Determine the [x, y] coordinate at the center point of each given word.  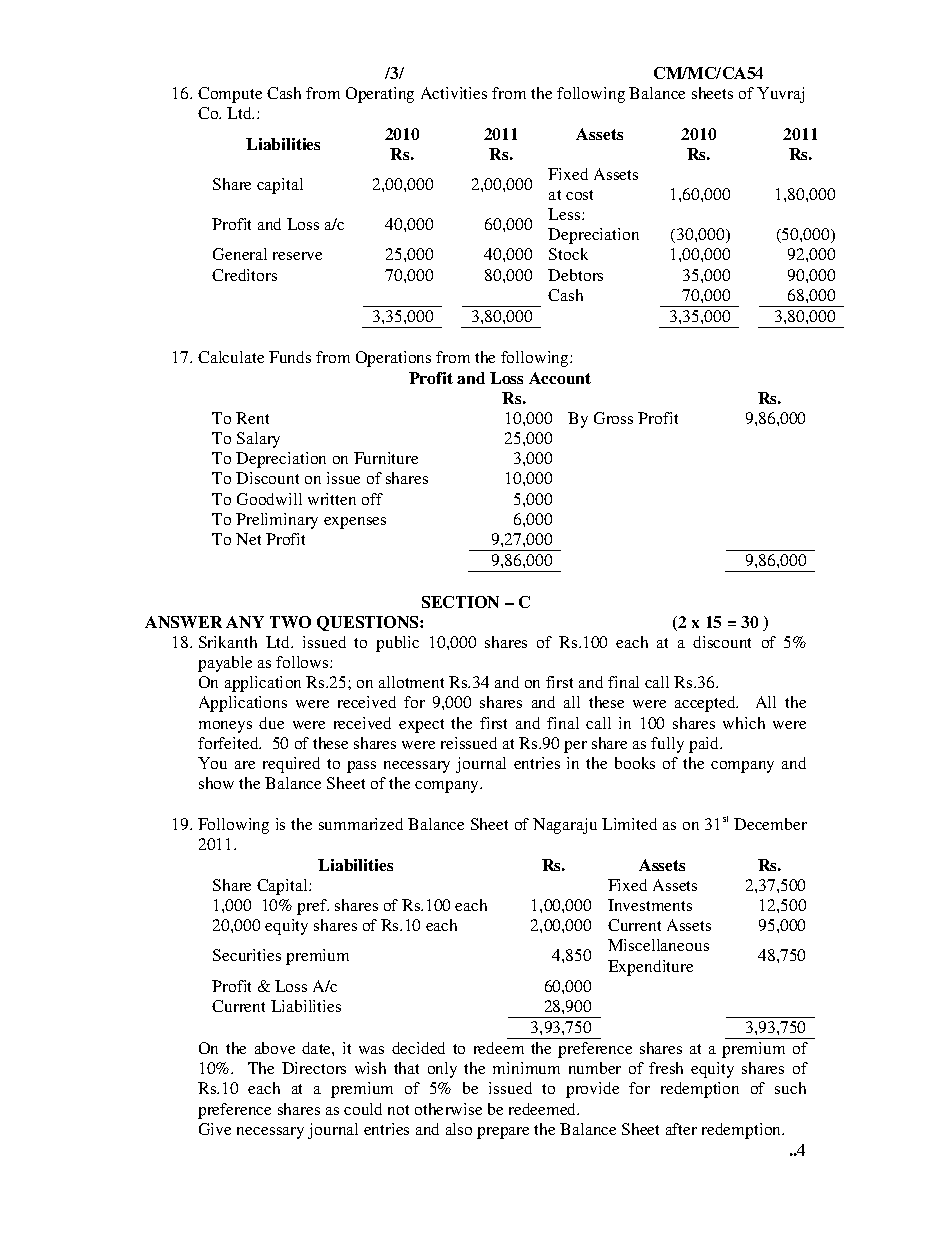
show [216, 783]
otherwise [448, 1109]
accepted [706, 704]
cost [579, 195]
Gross [613, 418]
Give [215, 1129]
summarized [361, 824]
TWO [290, 622]
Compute [230, 95]
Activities [454, 93]
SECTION [460, 602]
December [770, 824]
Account [560, 378]
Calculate [231, 357]
